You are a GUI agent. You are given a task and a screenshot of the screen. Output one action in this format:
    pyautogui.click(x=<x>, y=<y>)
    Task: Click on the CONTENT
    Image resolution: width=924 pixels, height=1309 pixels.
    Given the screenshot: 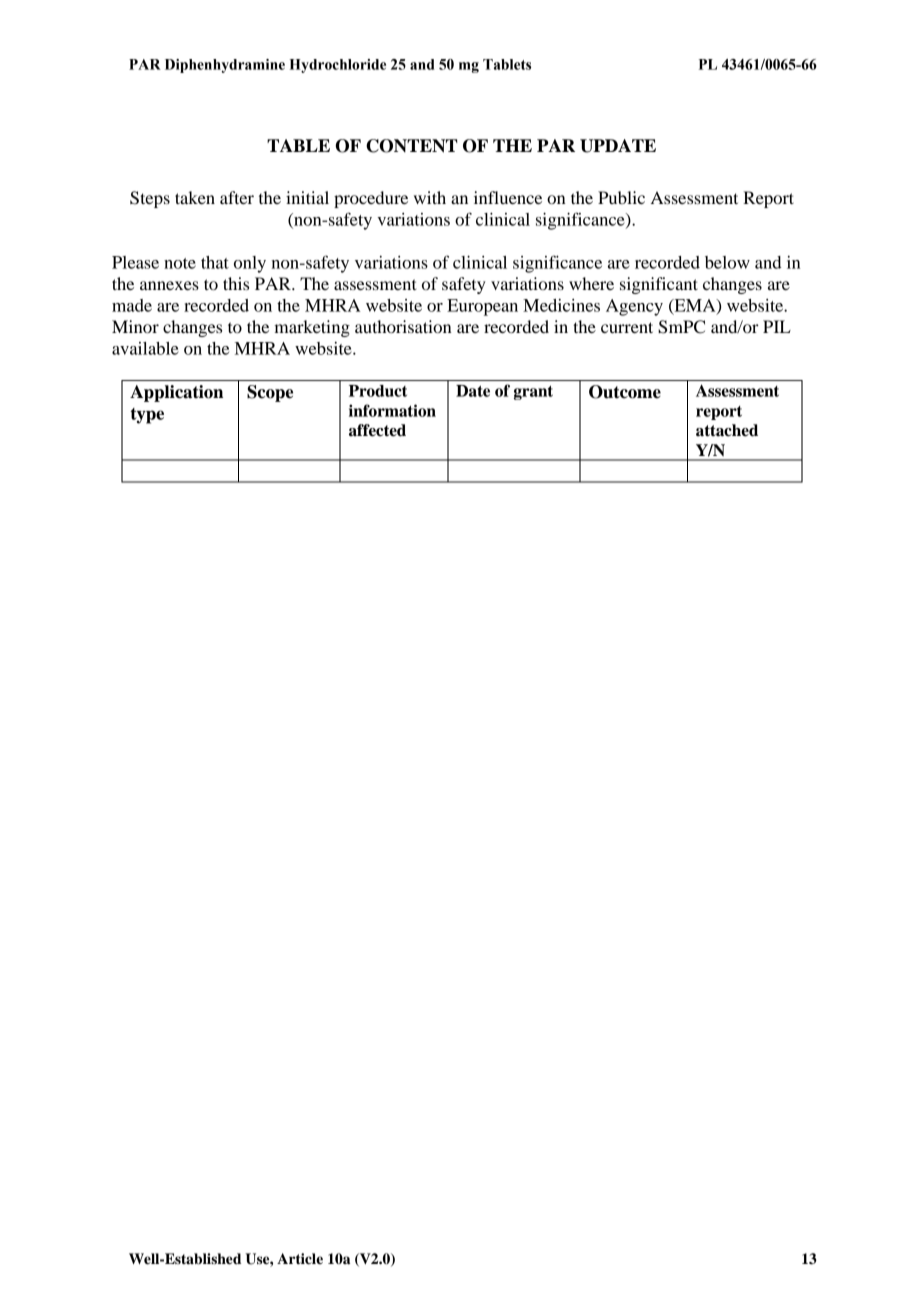 What is the action you would take?
    pyautogui.click(x=412, y=146)
